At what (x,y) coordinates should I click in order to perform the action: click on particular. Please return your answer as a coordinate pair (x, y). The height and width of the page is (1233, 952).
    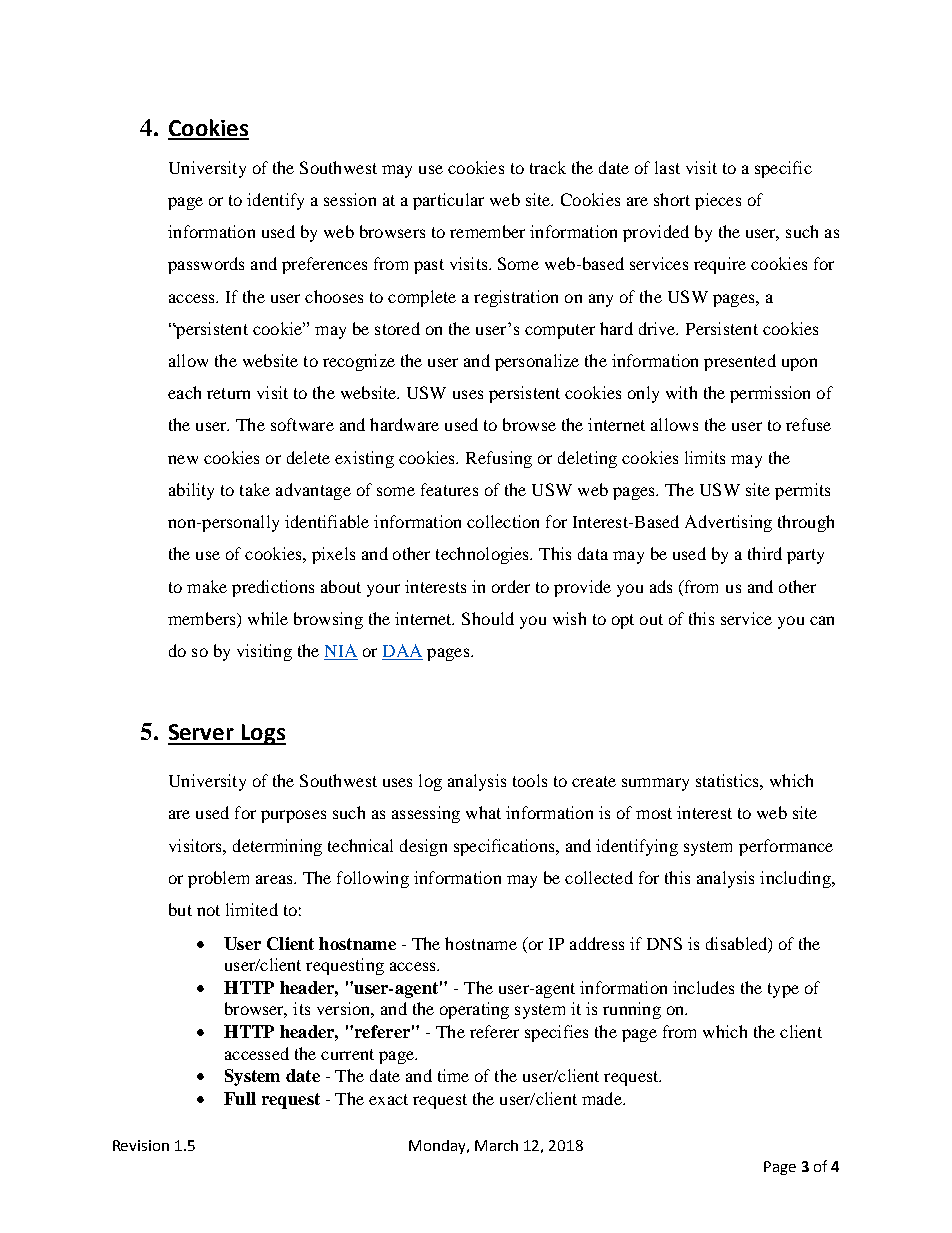
    Looking at the image, I should click on (448, 201).
